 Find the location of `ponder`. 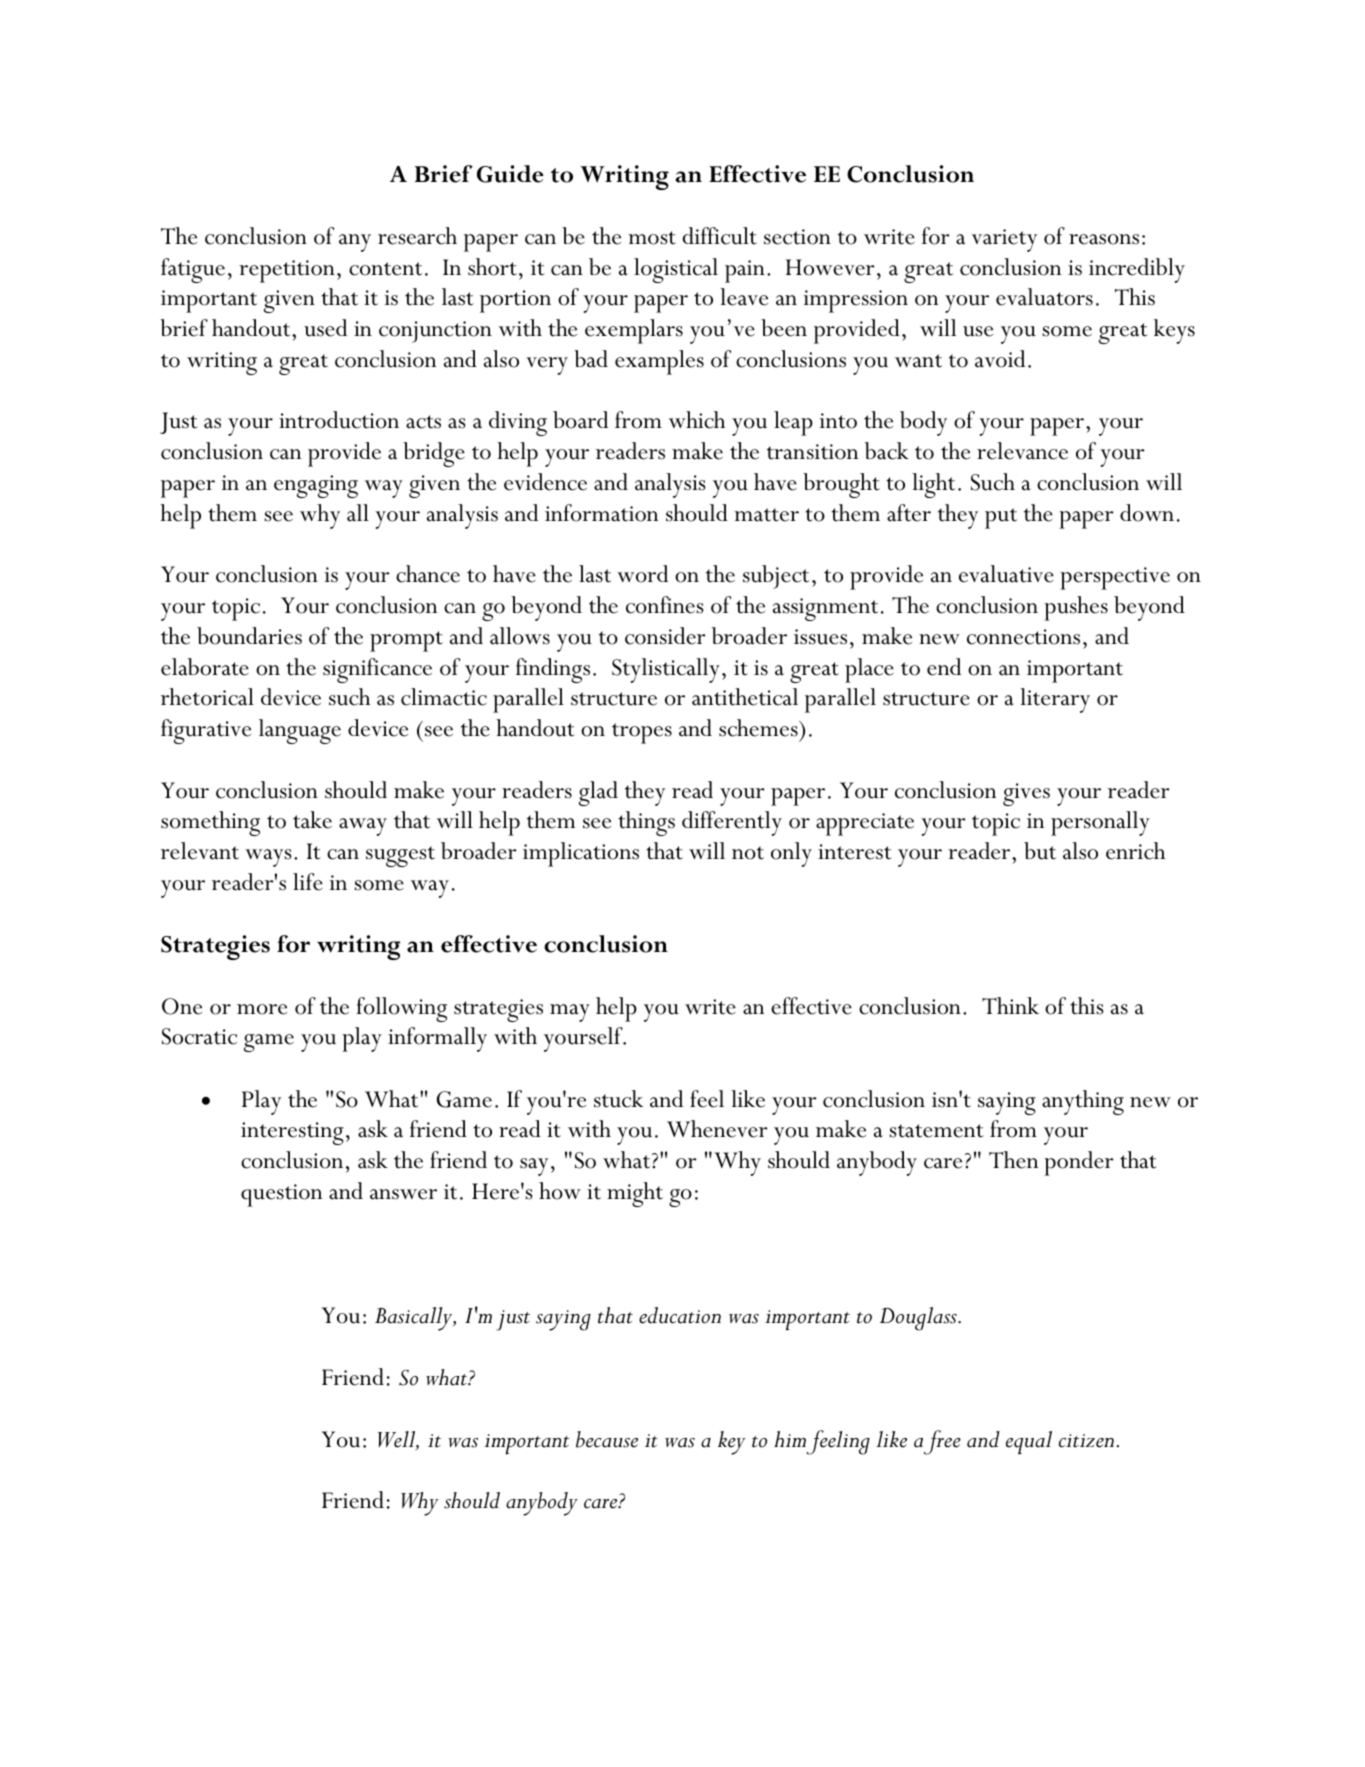

ponder is located at coordinates (1079, 1163).
